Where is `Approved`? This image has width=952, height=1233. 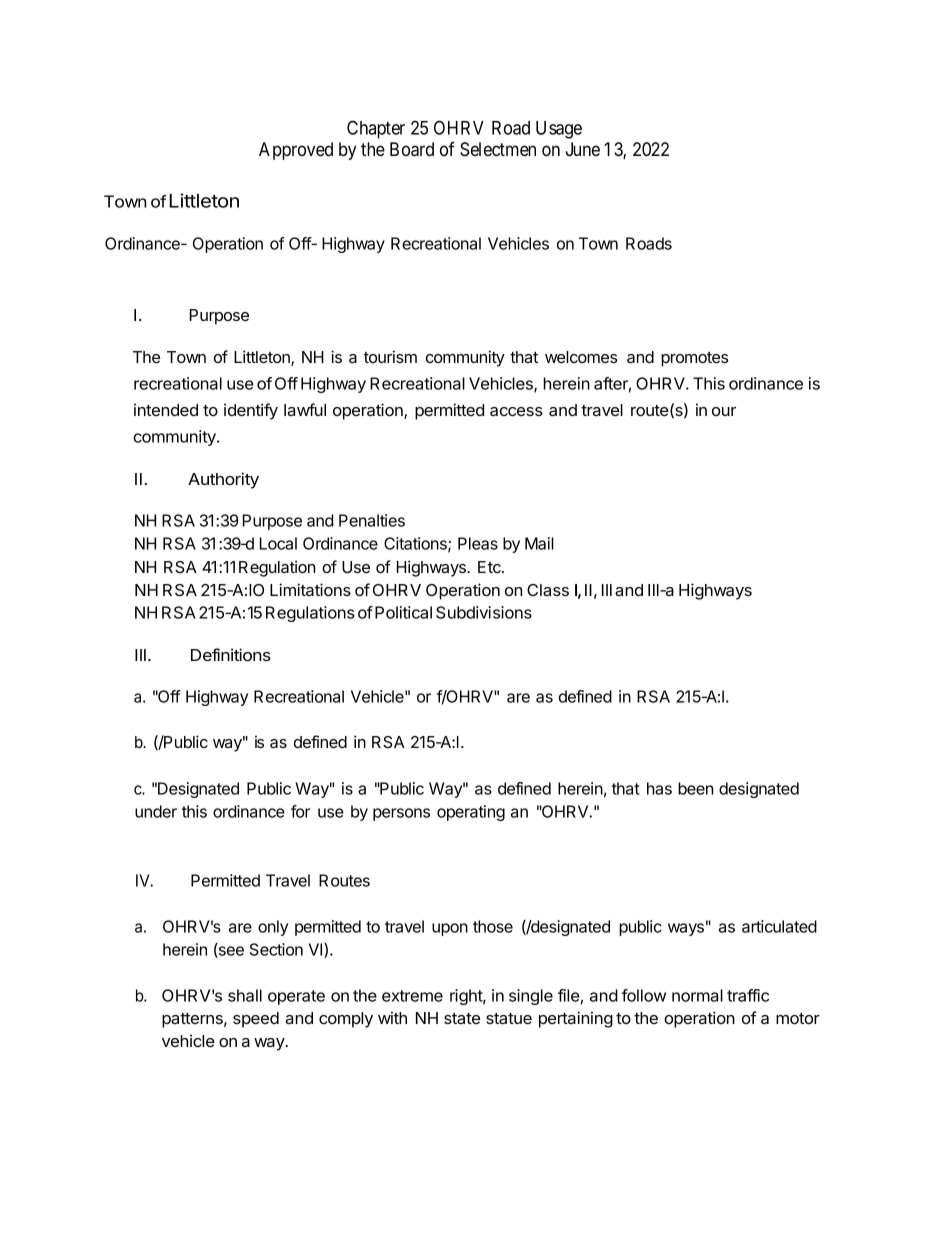
Approved is located at coordinates (296, 151).
